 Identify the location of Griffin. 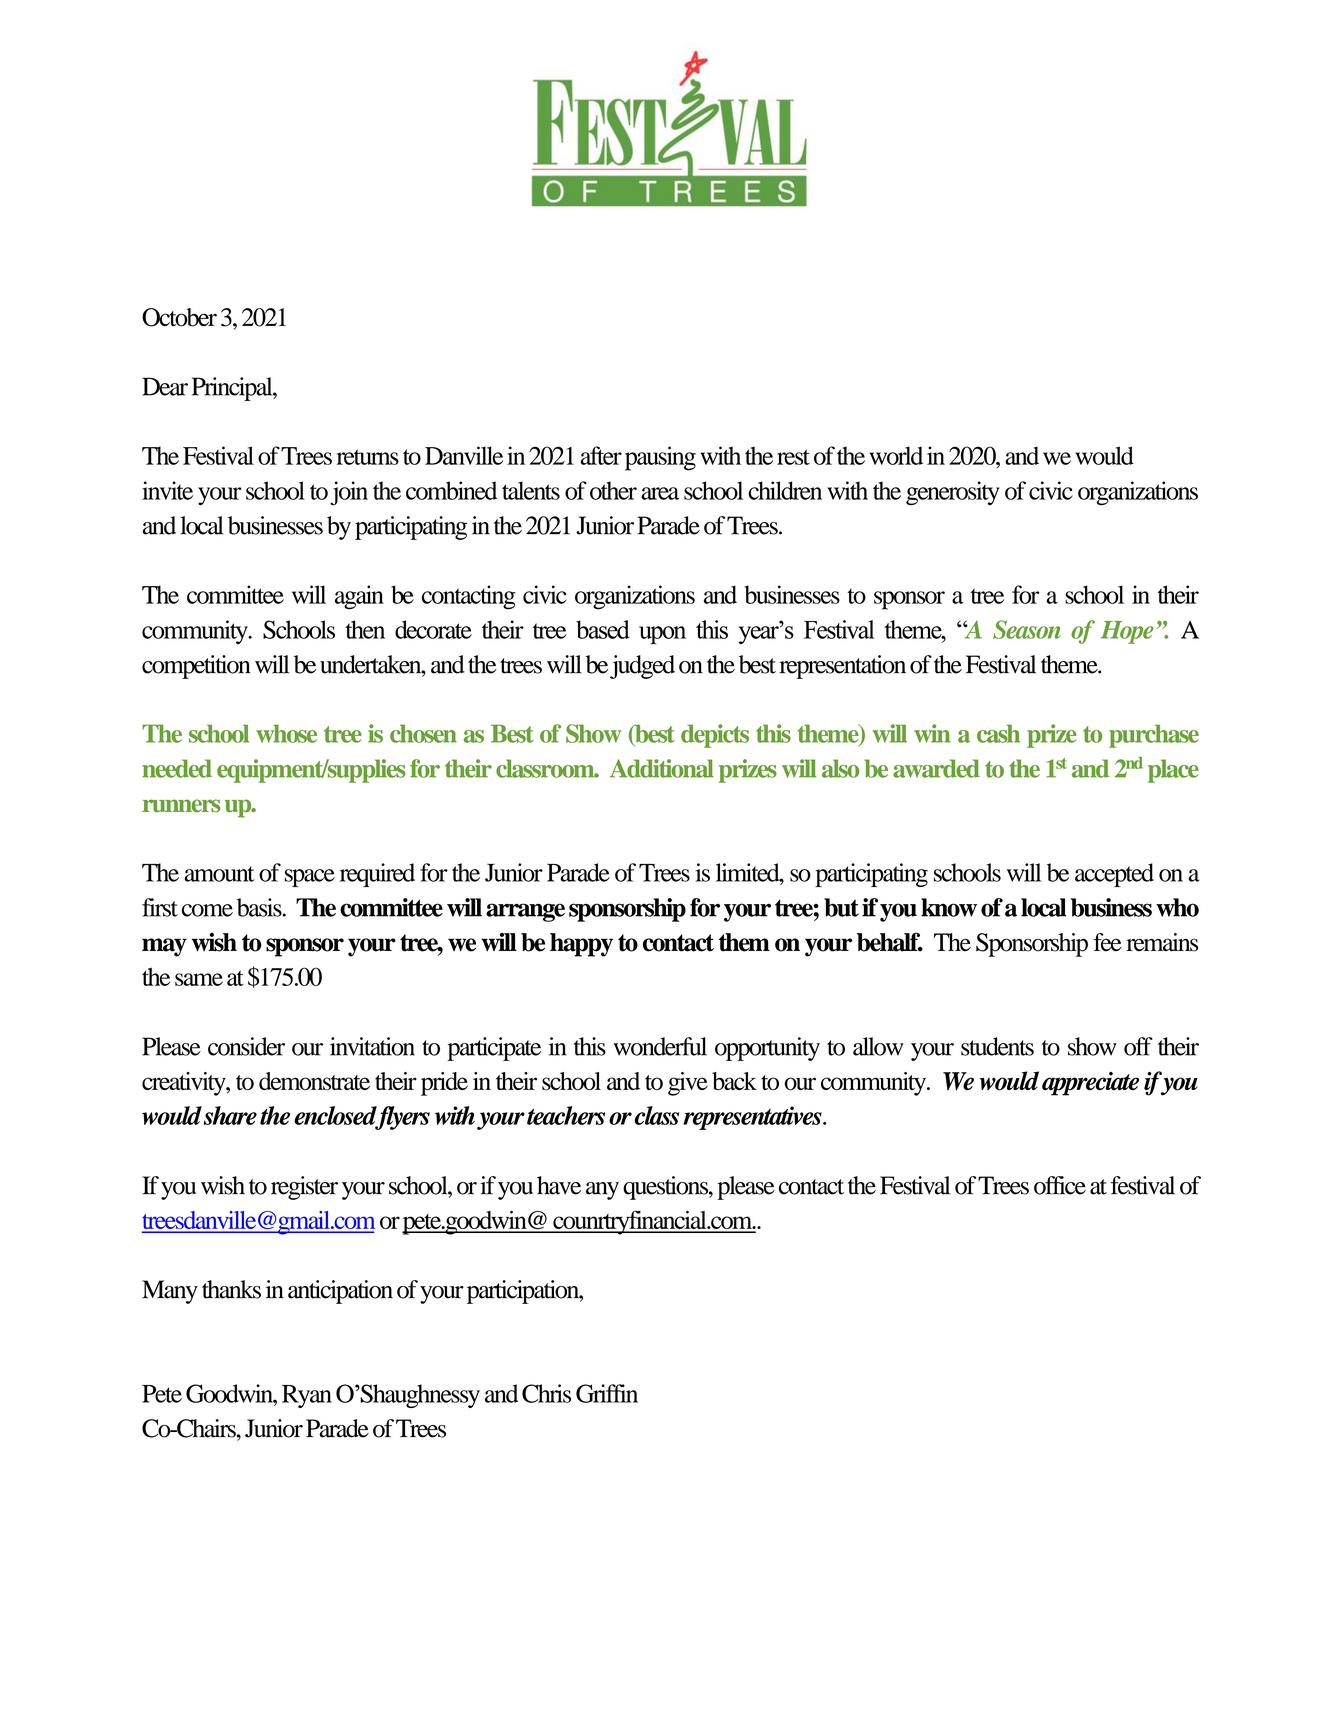
(607, 1393).
